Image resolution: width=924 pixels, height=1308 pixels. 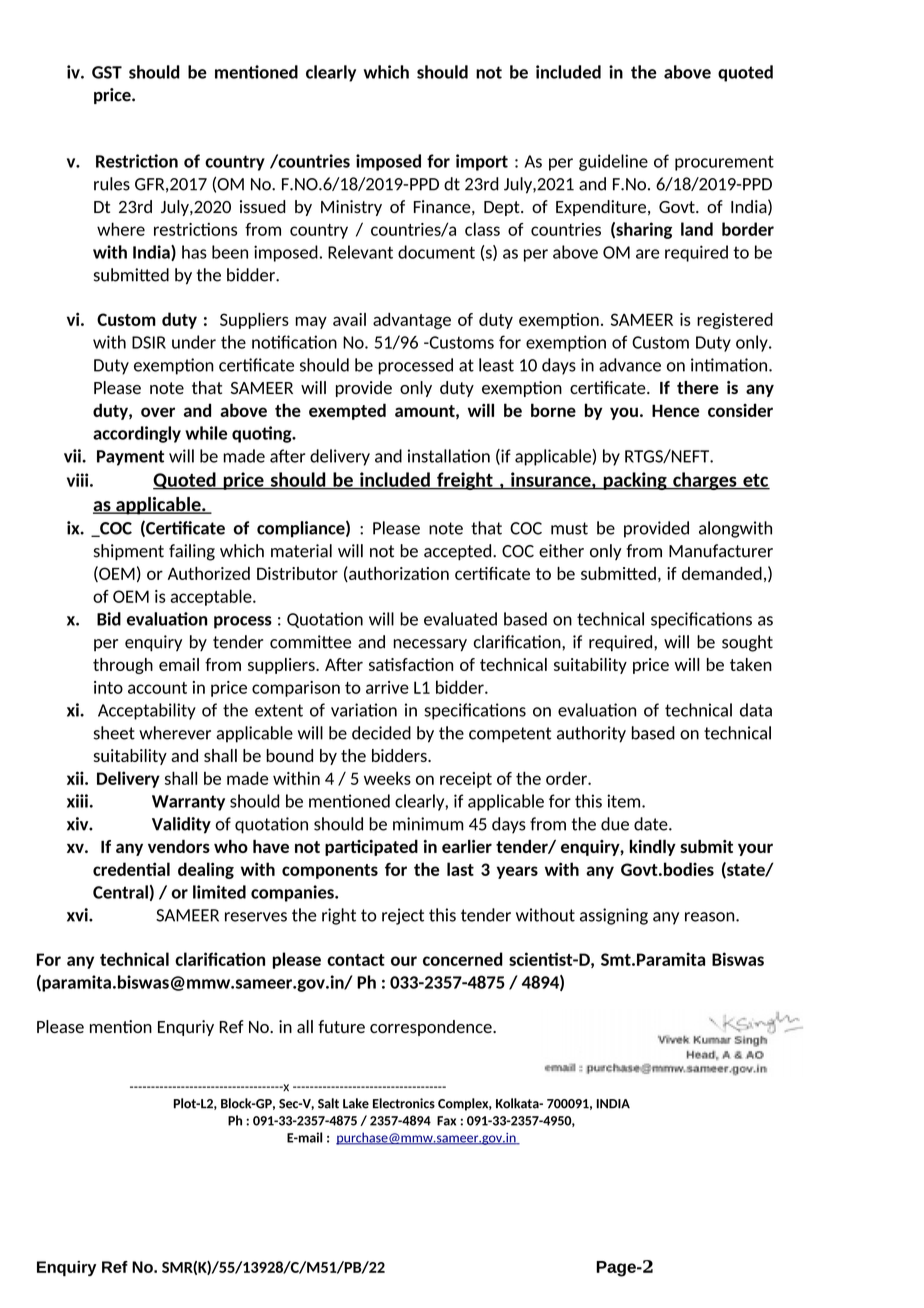 I want to click on advance, so click(x=630, y=365).
